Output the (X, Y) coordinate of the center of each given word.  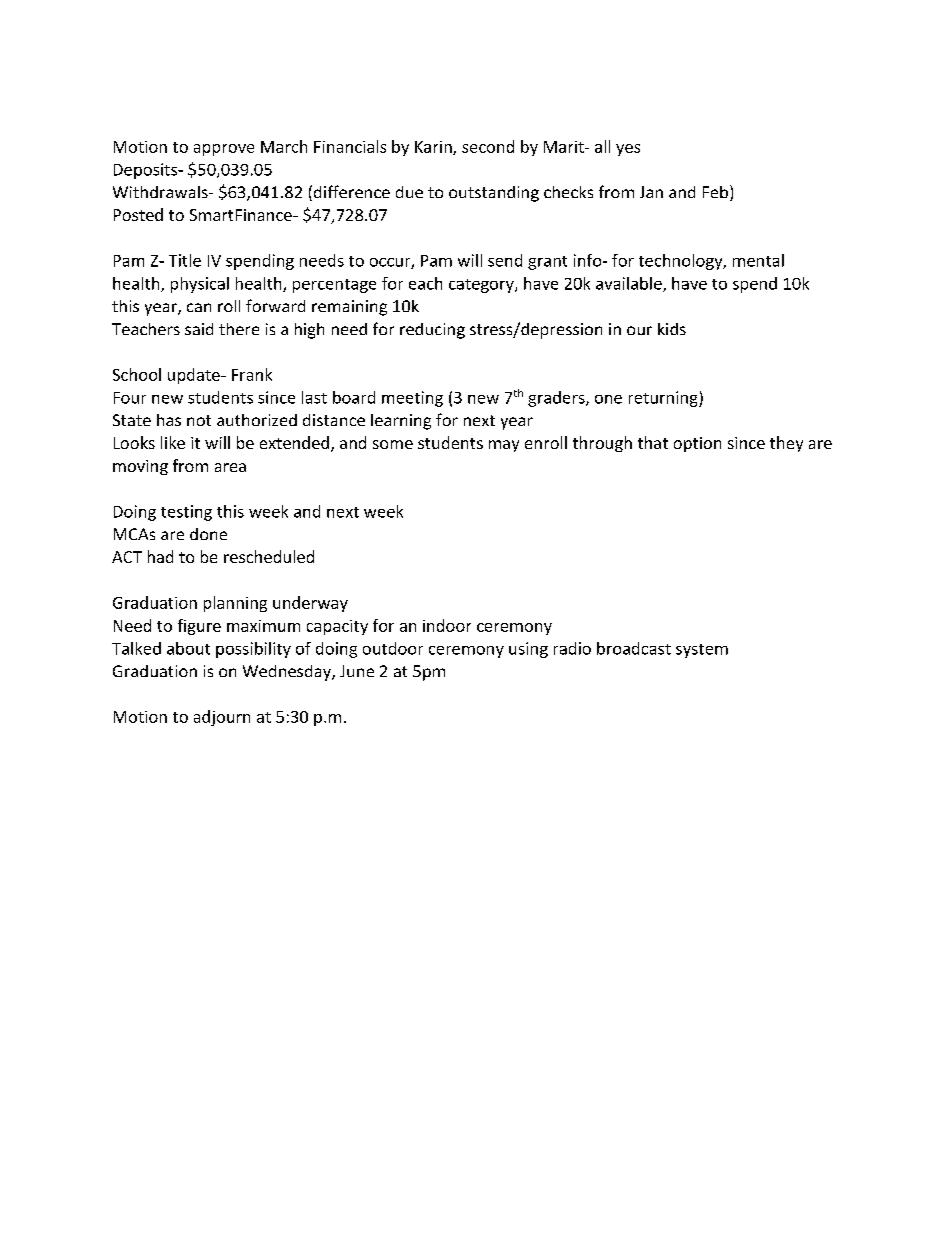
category (482, 286)
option (697, 444)
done (208, 534)
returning (664, 399)
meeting (412, 399)
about (188, 648)
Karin (434, 148)
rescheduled (269, 556)
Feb (715, 192)
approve (224, 150)
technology (682, 262)
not (199, 420)
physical (200, 285)
